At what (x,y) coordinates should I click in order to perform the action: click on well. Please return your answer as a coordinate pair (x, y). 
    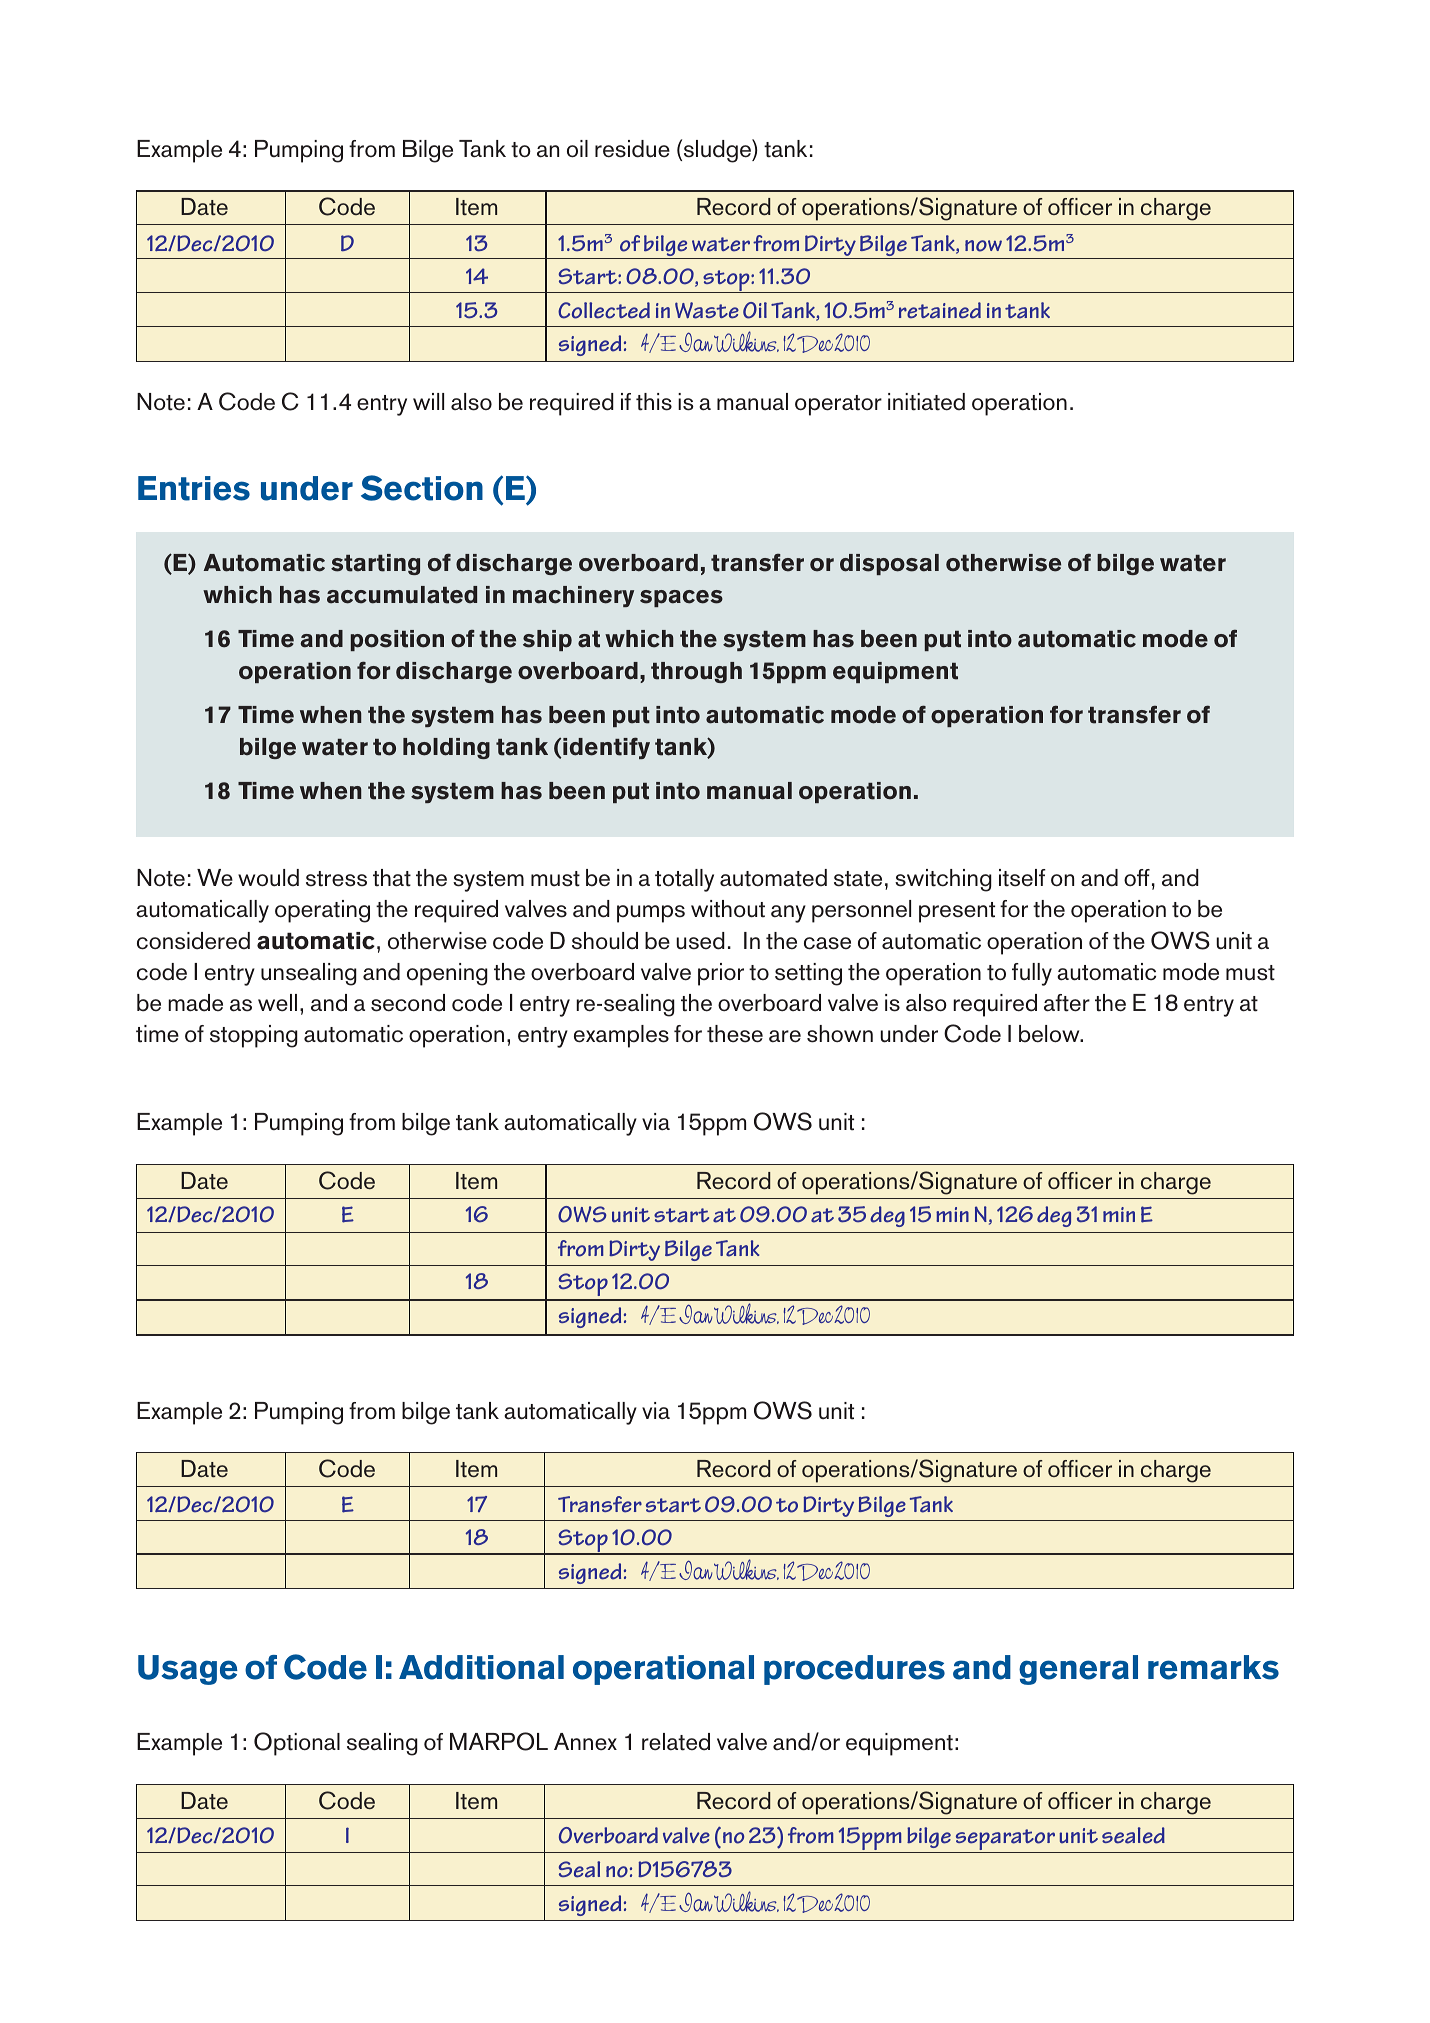
    Looking at the image, I should click on (277, 1003).
